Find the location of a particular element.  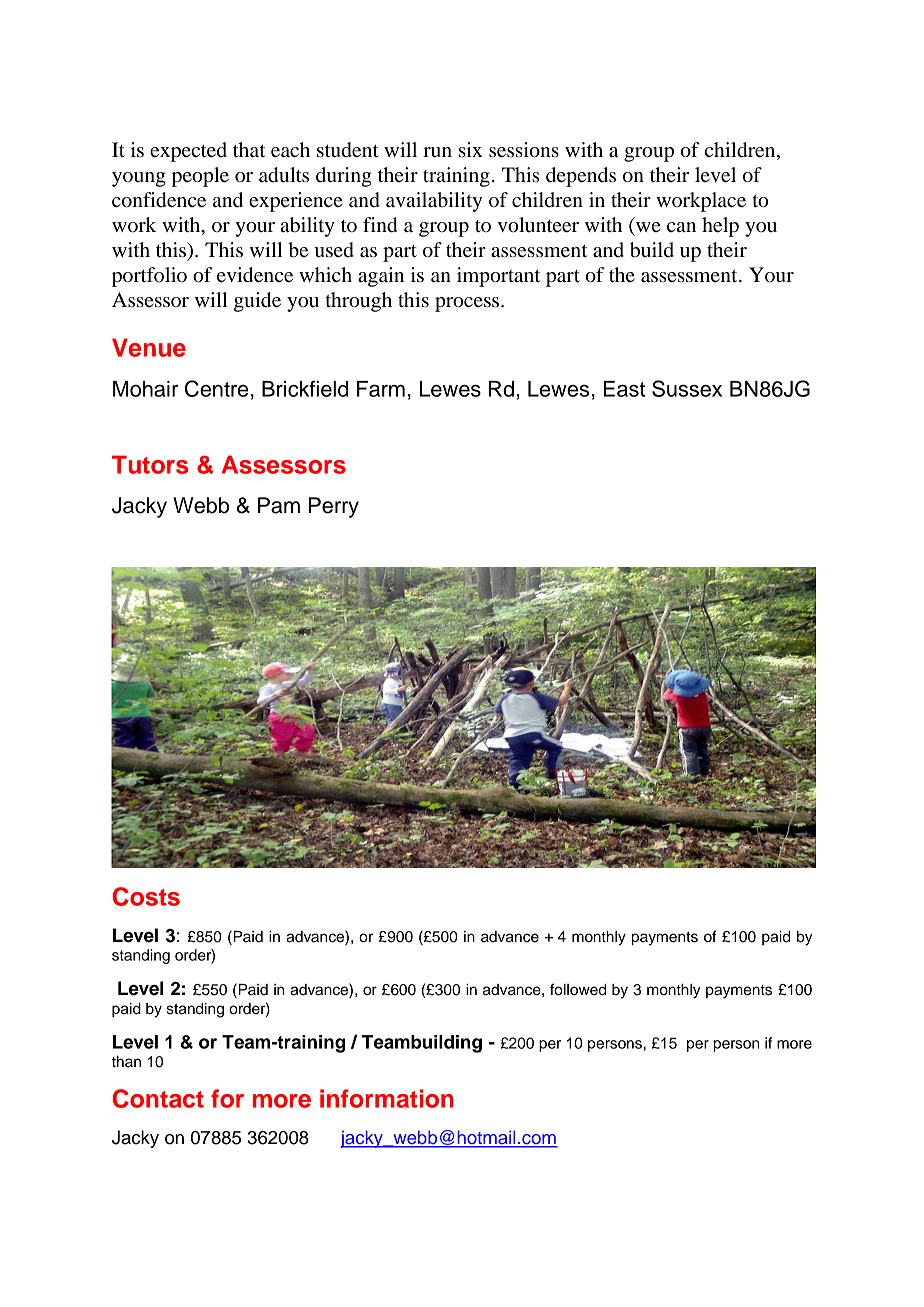

run is located at coordinates (437, 152).
